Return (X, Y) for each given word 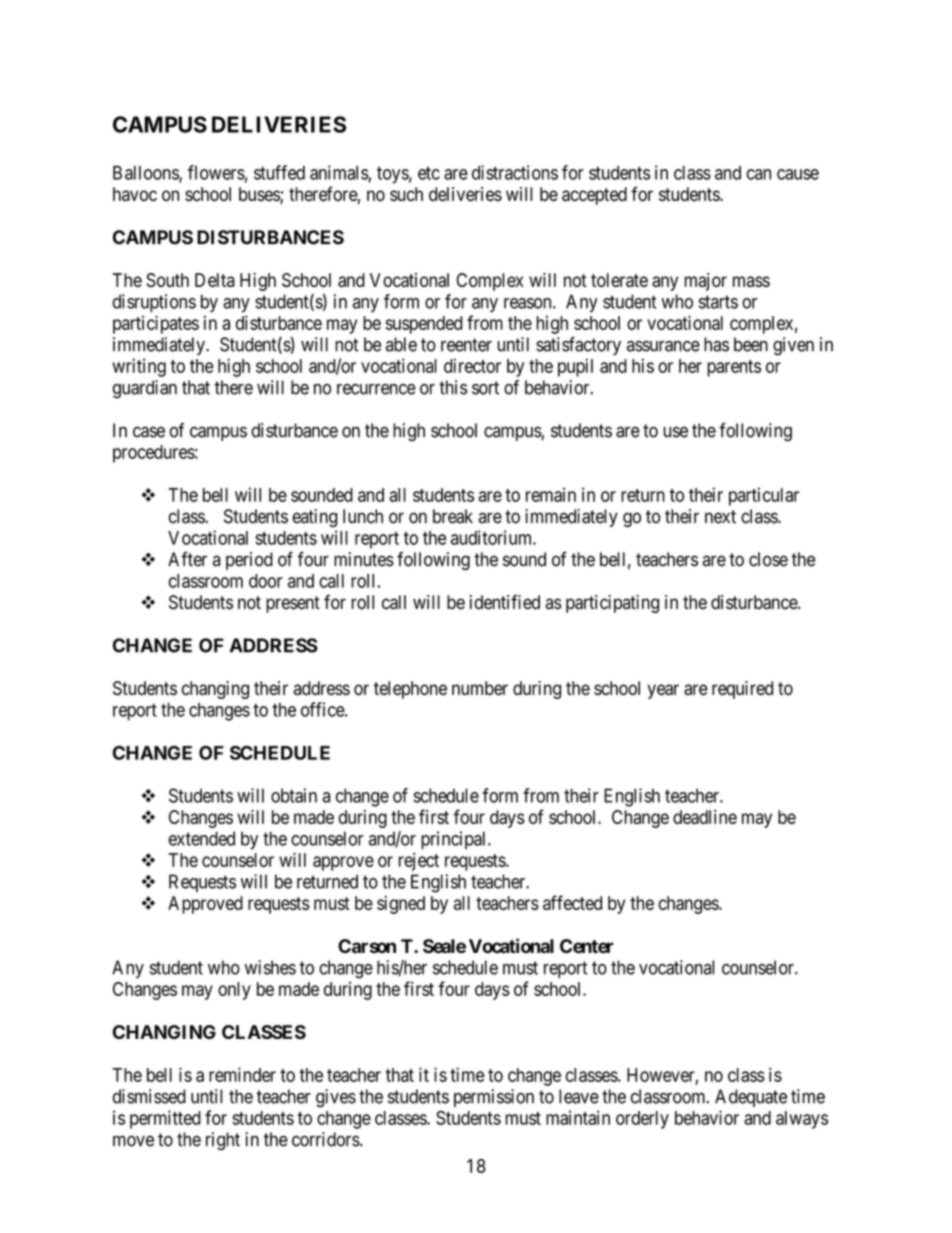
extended (202, 838)
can (759, 174)
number (480, 688)
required (742, 690)
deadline (705, 817)
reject (419, 862)
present (293, 604)
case (149, 432)
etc (429, 173)
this (453, 387)
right (223, 1141)
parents (734, 368)
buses (260, 195)
